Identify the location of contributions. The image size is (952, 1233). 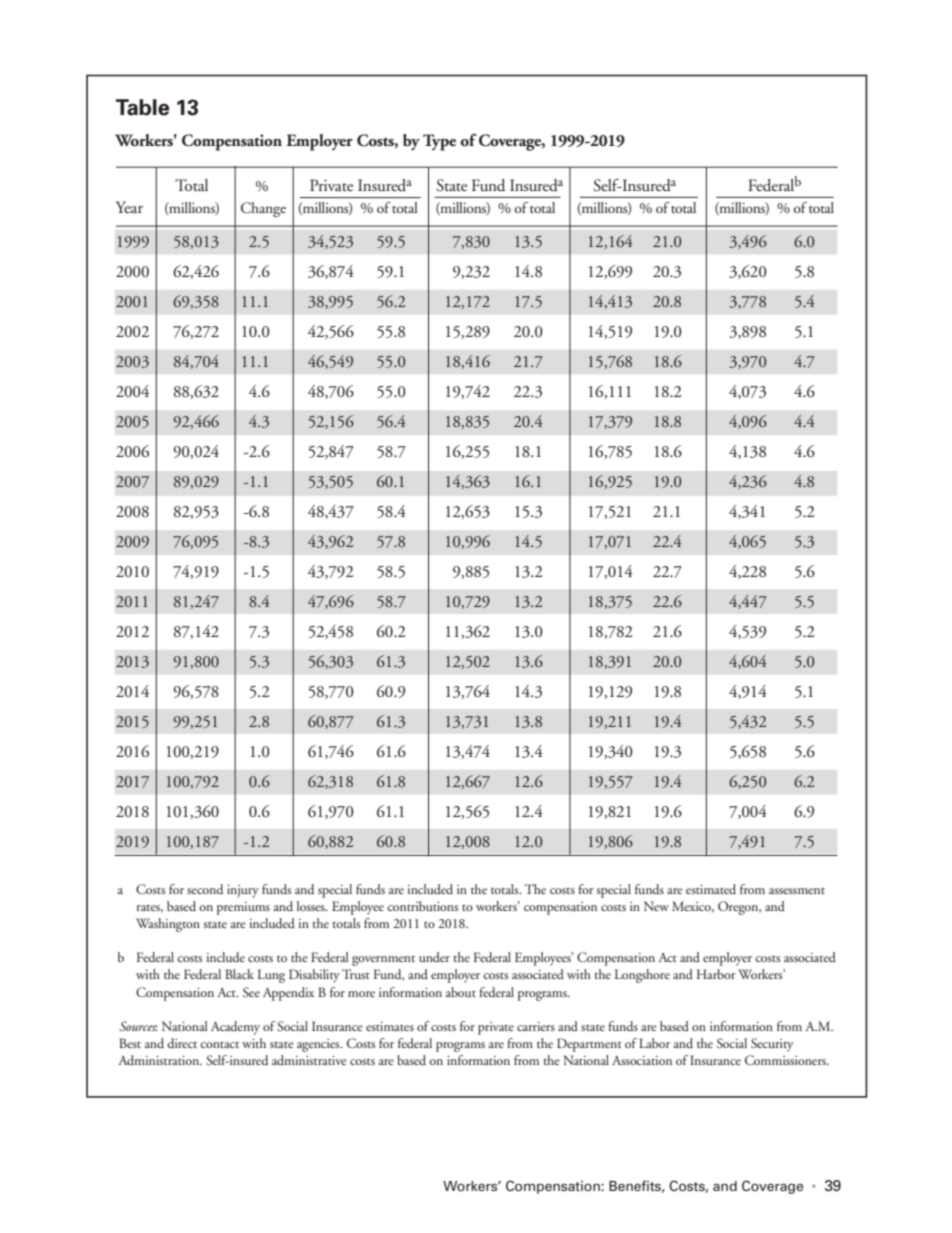
(422, 906).
